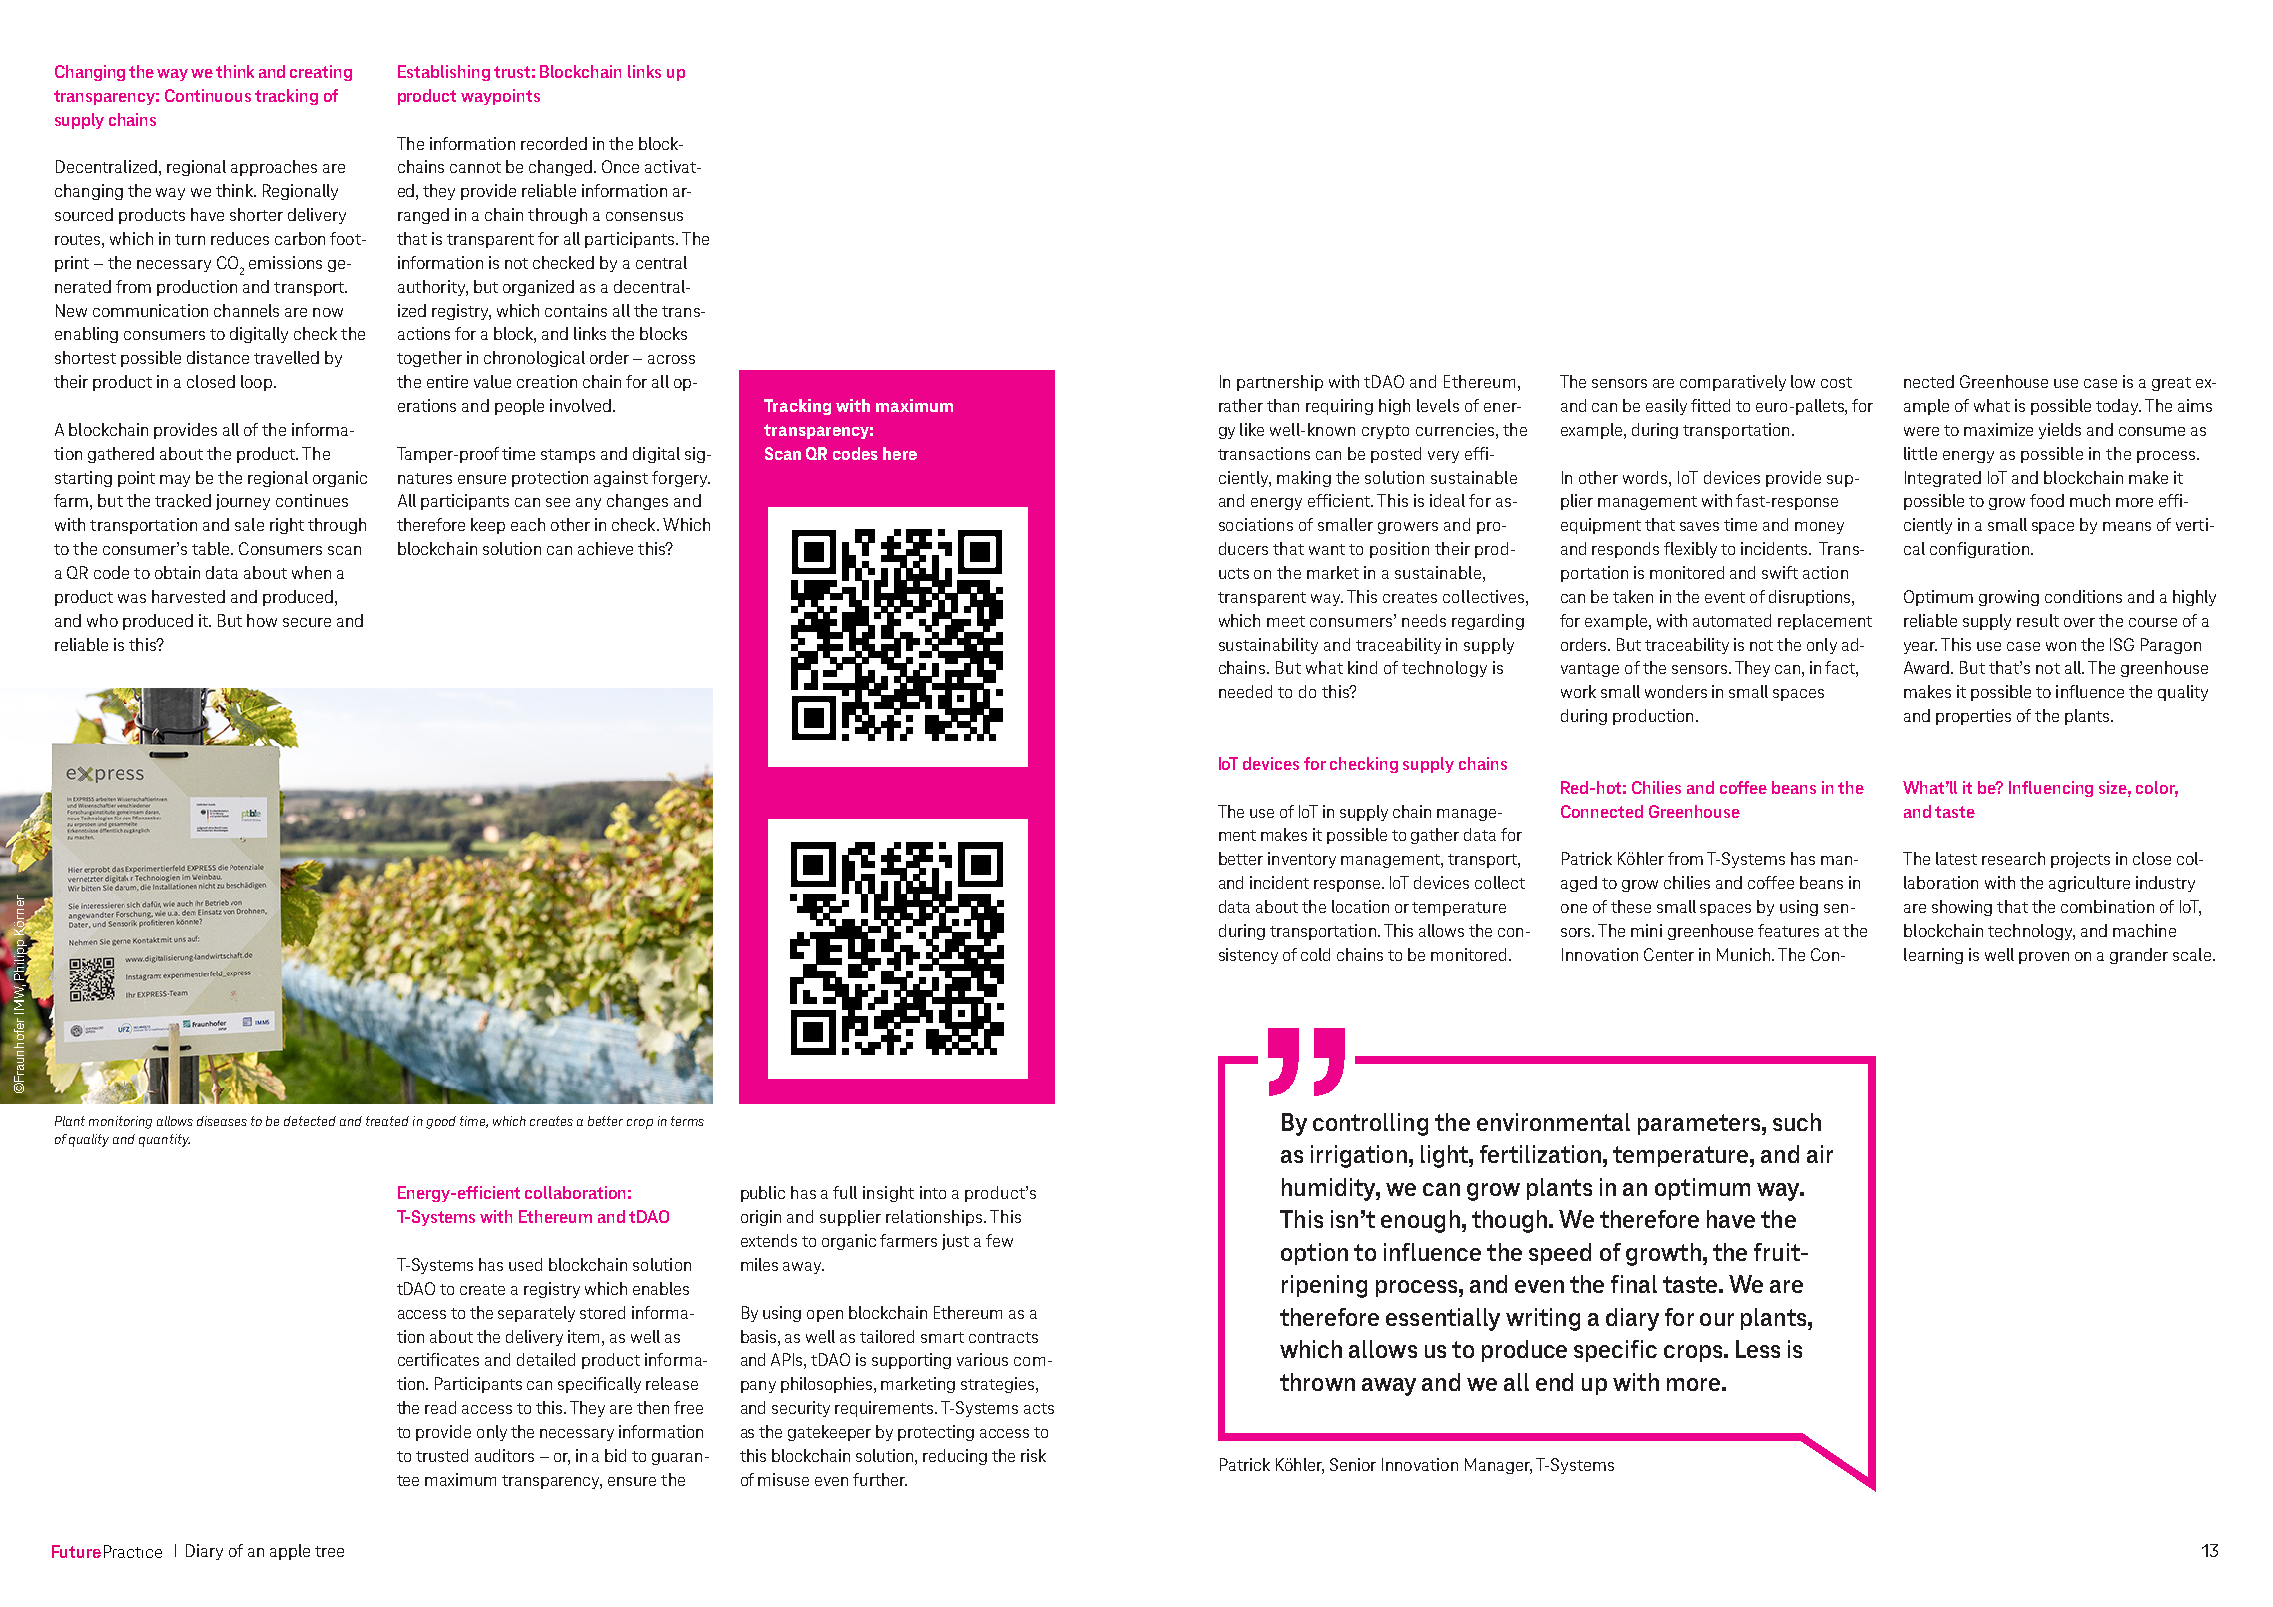 This screenshot has height=1607, width=2273. Describe the element at coordinates (2038, 620) in the screenshot. I see `result` at that location.
